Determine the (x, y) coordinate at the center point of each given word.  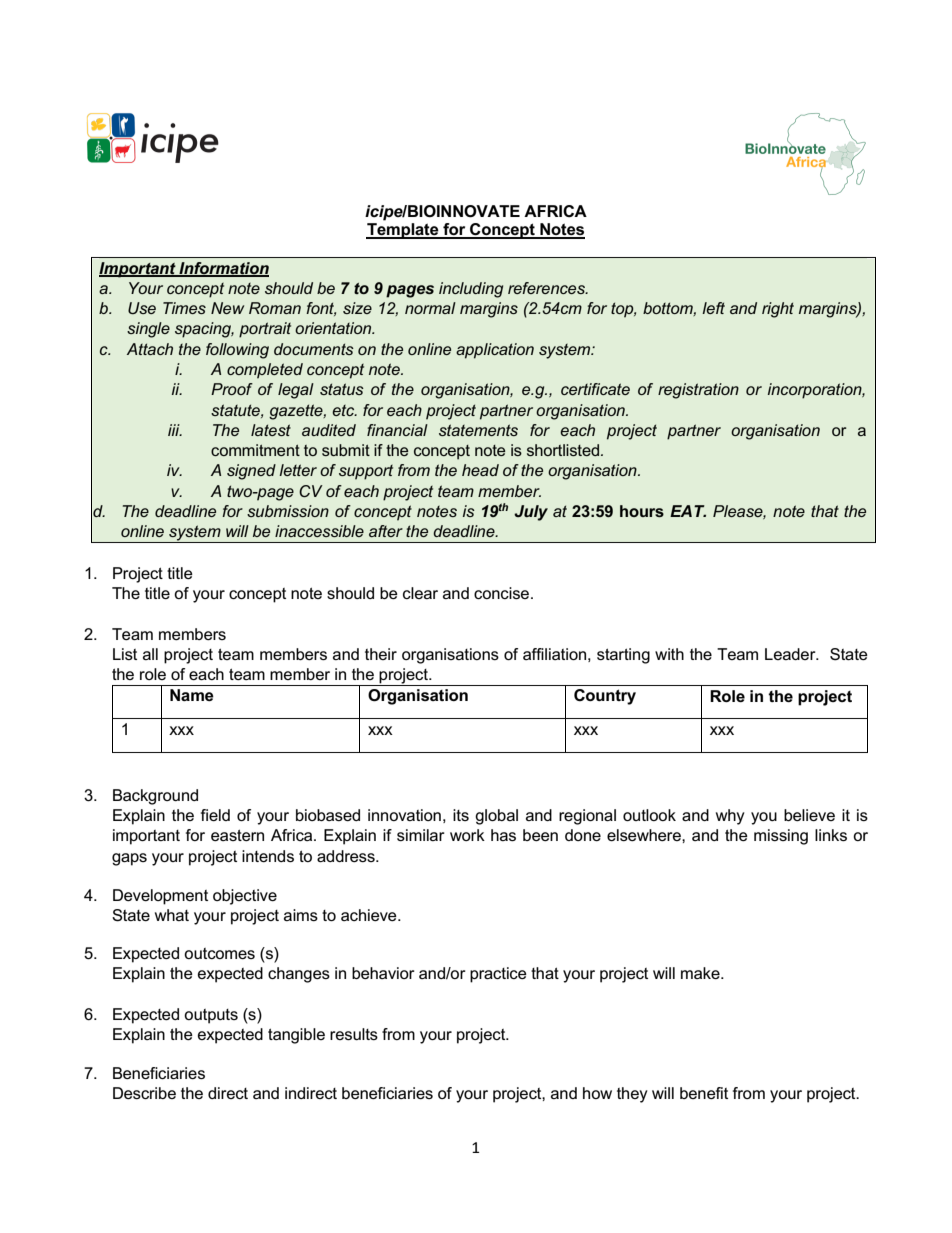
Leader (791, 654)
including (471, 290)
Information (223, 269)
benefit (704, 1093)
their (381, 654)
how (597, 1093)
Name (192, 695)
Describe (144, 1093)
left (713, 308)
